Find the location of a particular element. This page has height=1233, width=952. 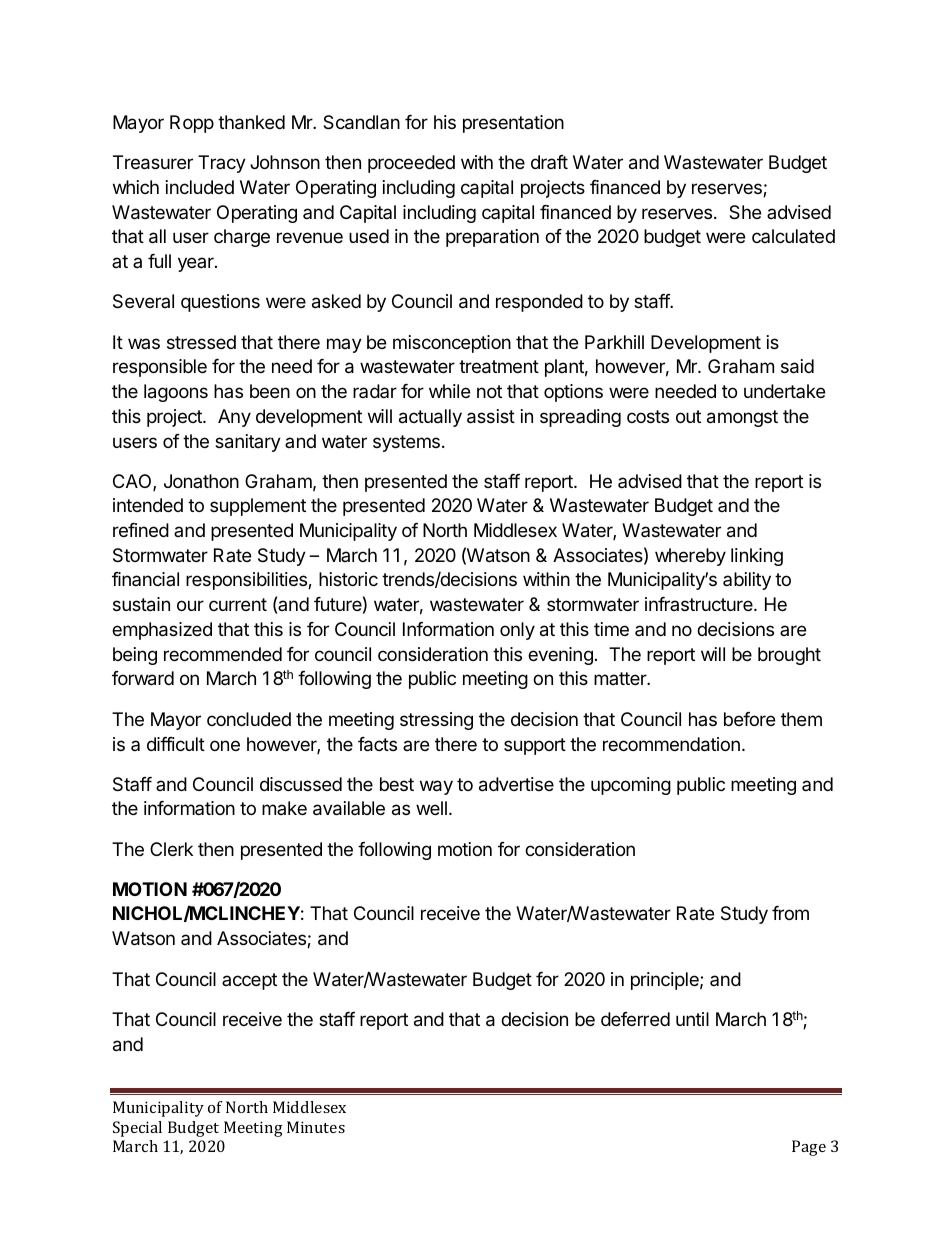

deferred is located at coordinates (635, 1019).
